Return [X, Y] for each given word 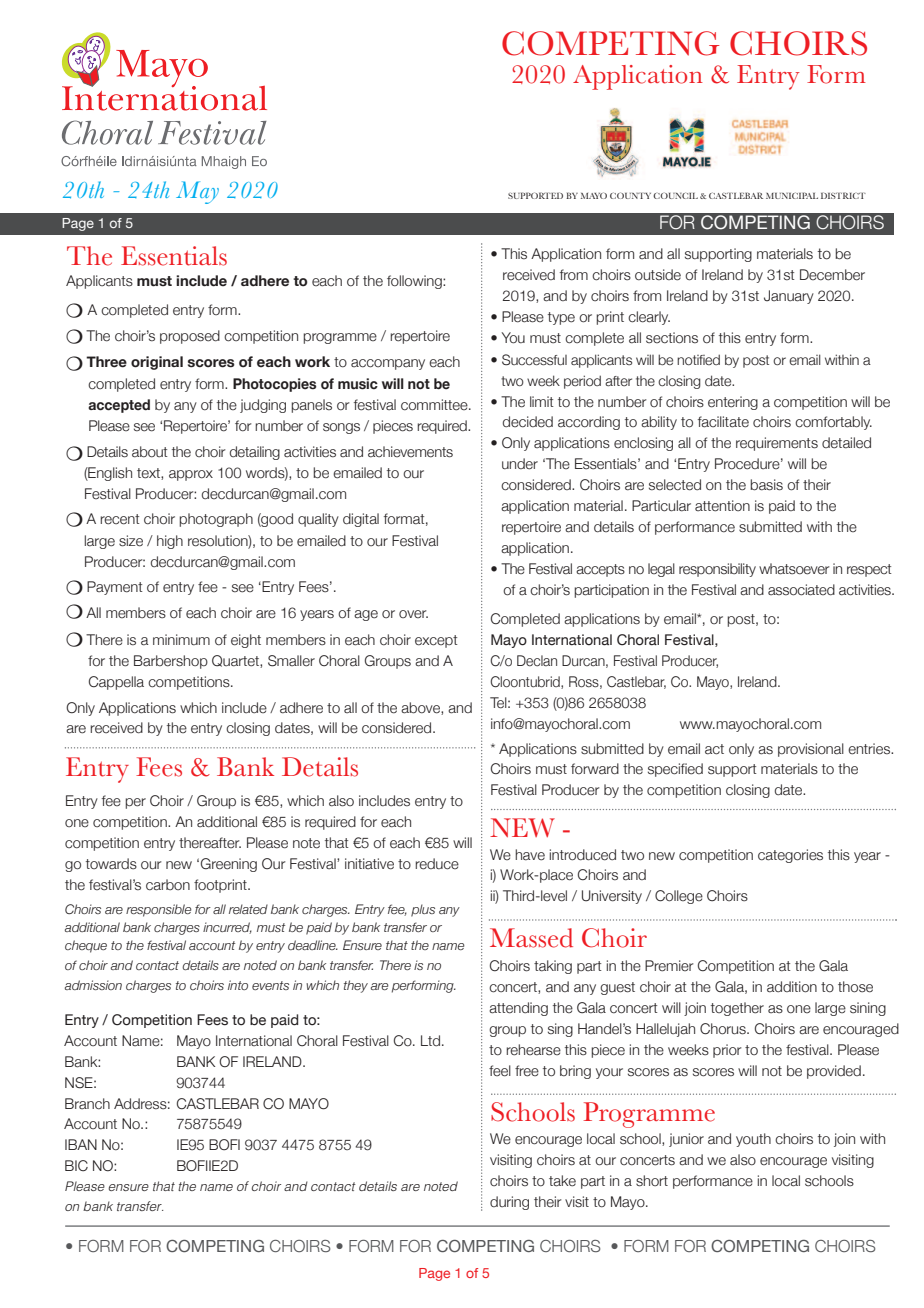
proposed [190, 337]
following [415, 282]
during [509, 1203]
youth [753, 1140]
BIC [76, 1166]
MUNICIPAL [792, 195]
